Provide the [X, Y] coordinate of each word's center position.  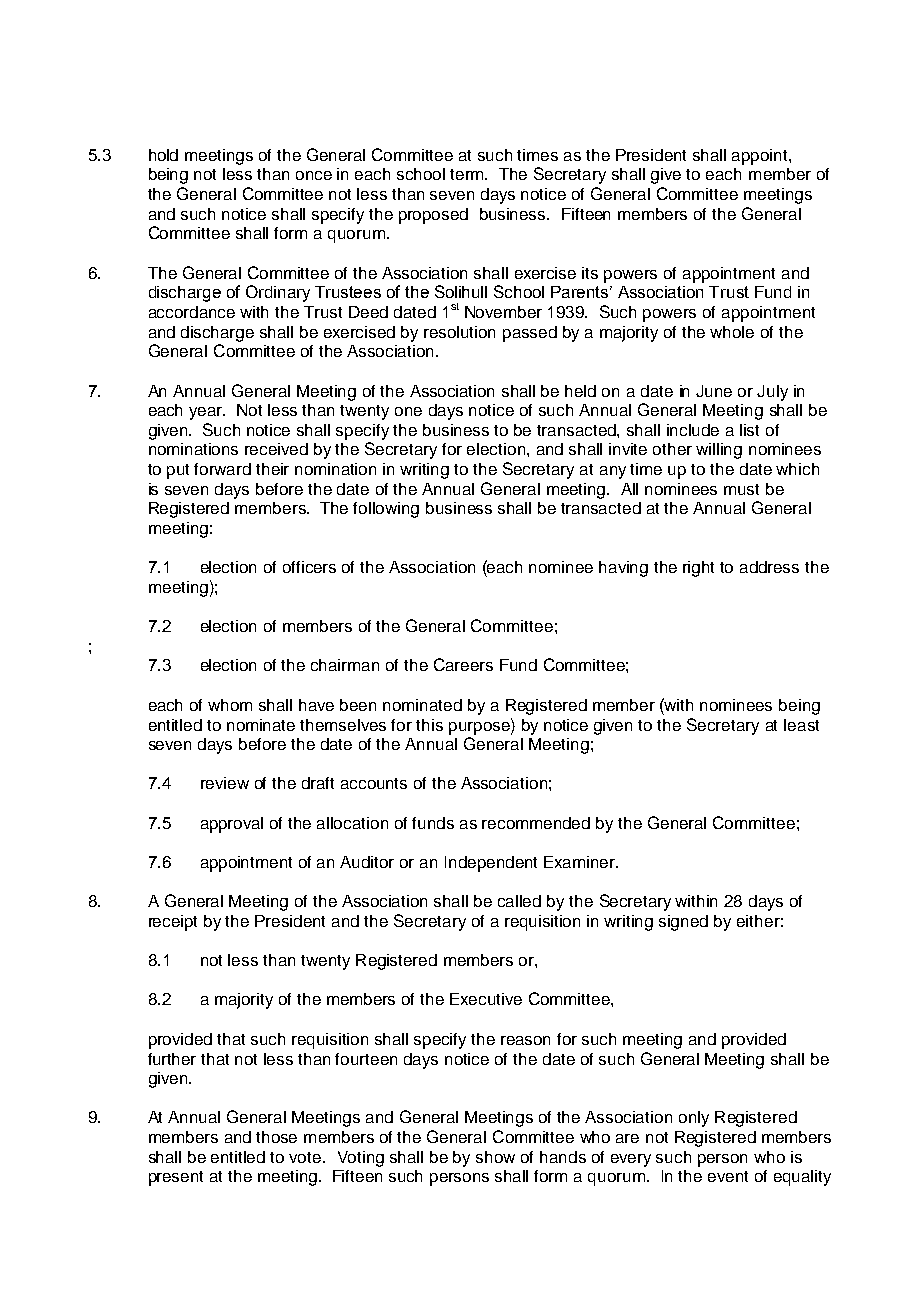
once [314, 175]
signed [683, 923]
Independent [491, 864]
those [276, 1137]
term [468, 174]
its [590, 273]
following [386, 510]
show [495, 1157]
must [741, 489]
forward [222, 469]
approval [232, 825]
